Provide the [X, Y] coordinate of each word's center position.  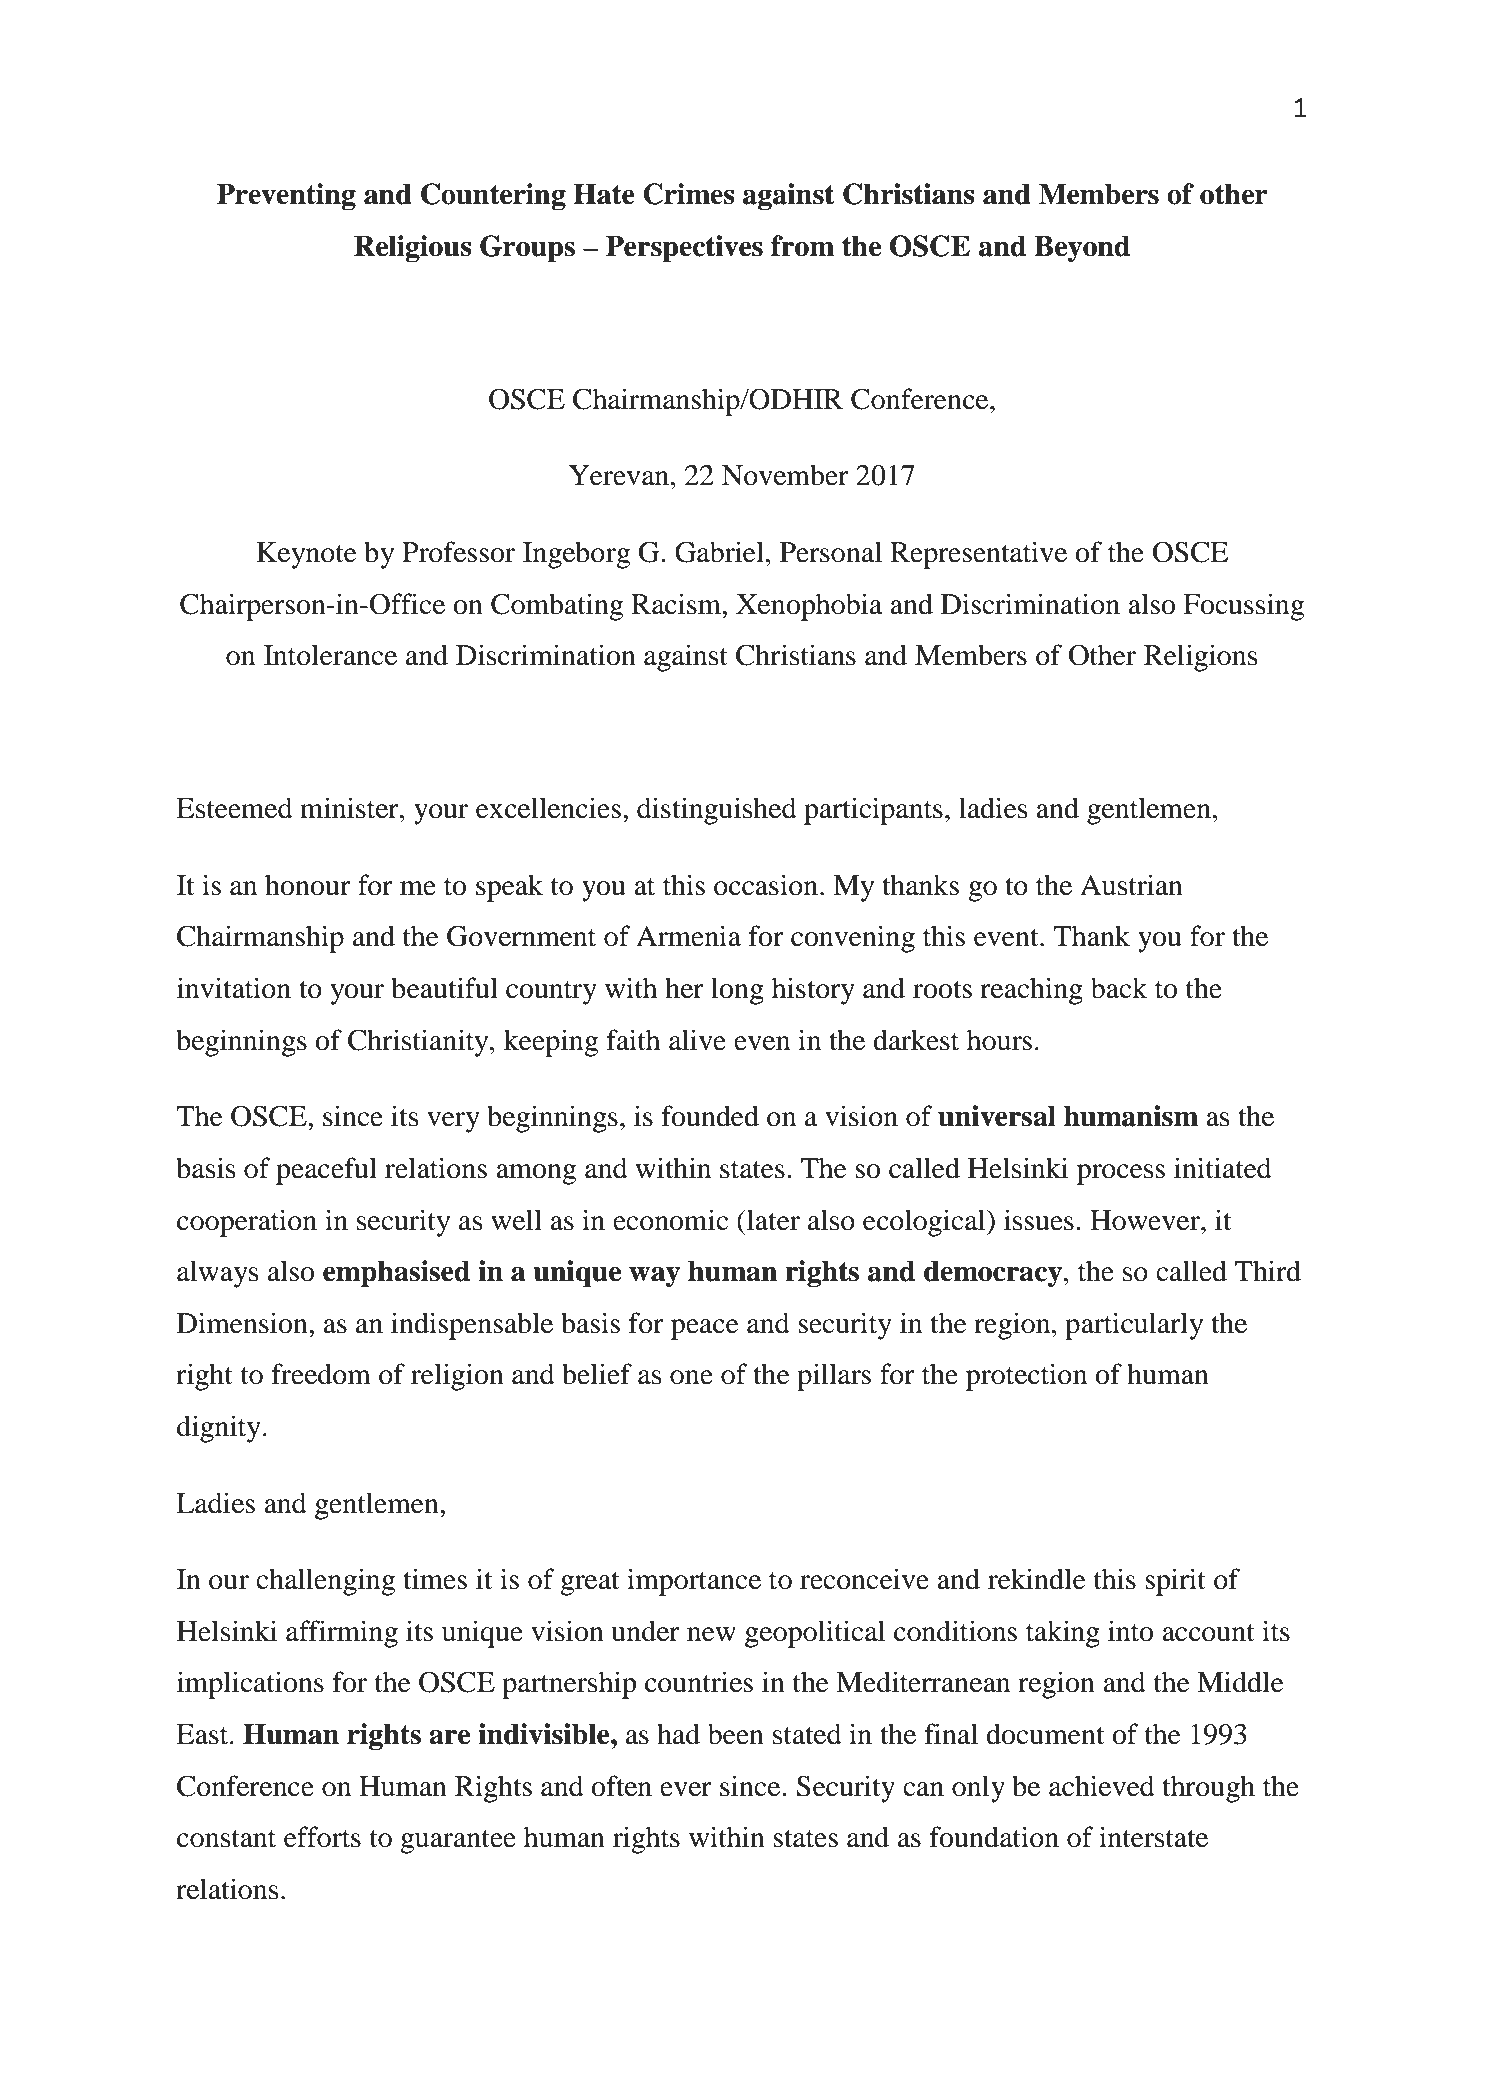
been [736, 1734]
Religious [413, 248]
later [772, 1220]
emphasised [396, 1273]
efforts [322, 1837]
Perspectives [684, 248]
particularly [1134, 1326]
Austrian [1131, 885]
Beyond [1082, 248]
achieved [1102, 1786]
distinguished [717, 811]
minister [350, 808]
